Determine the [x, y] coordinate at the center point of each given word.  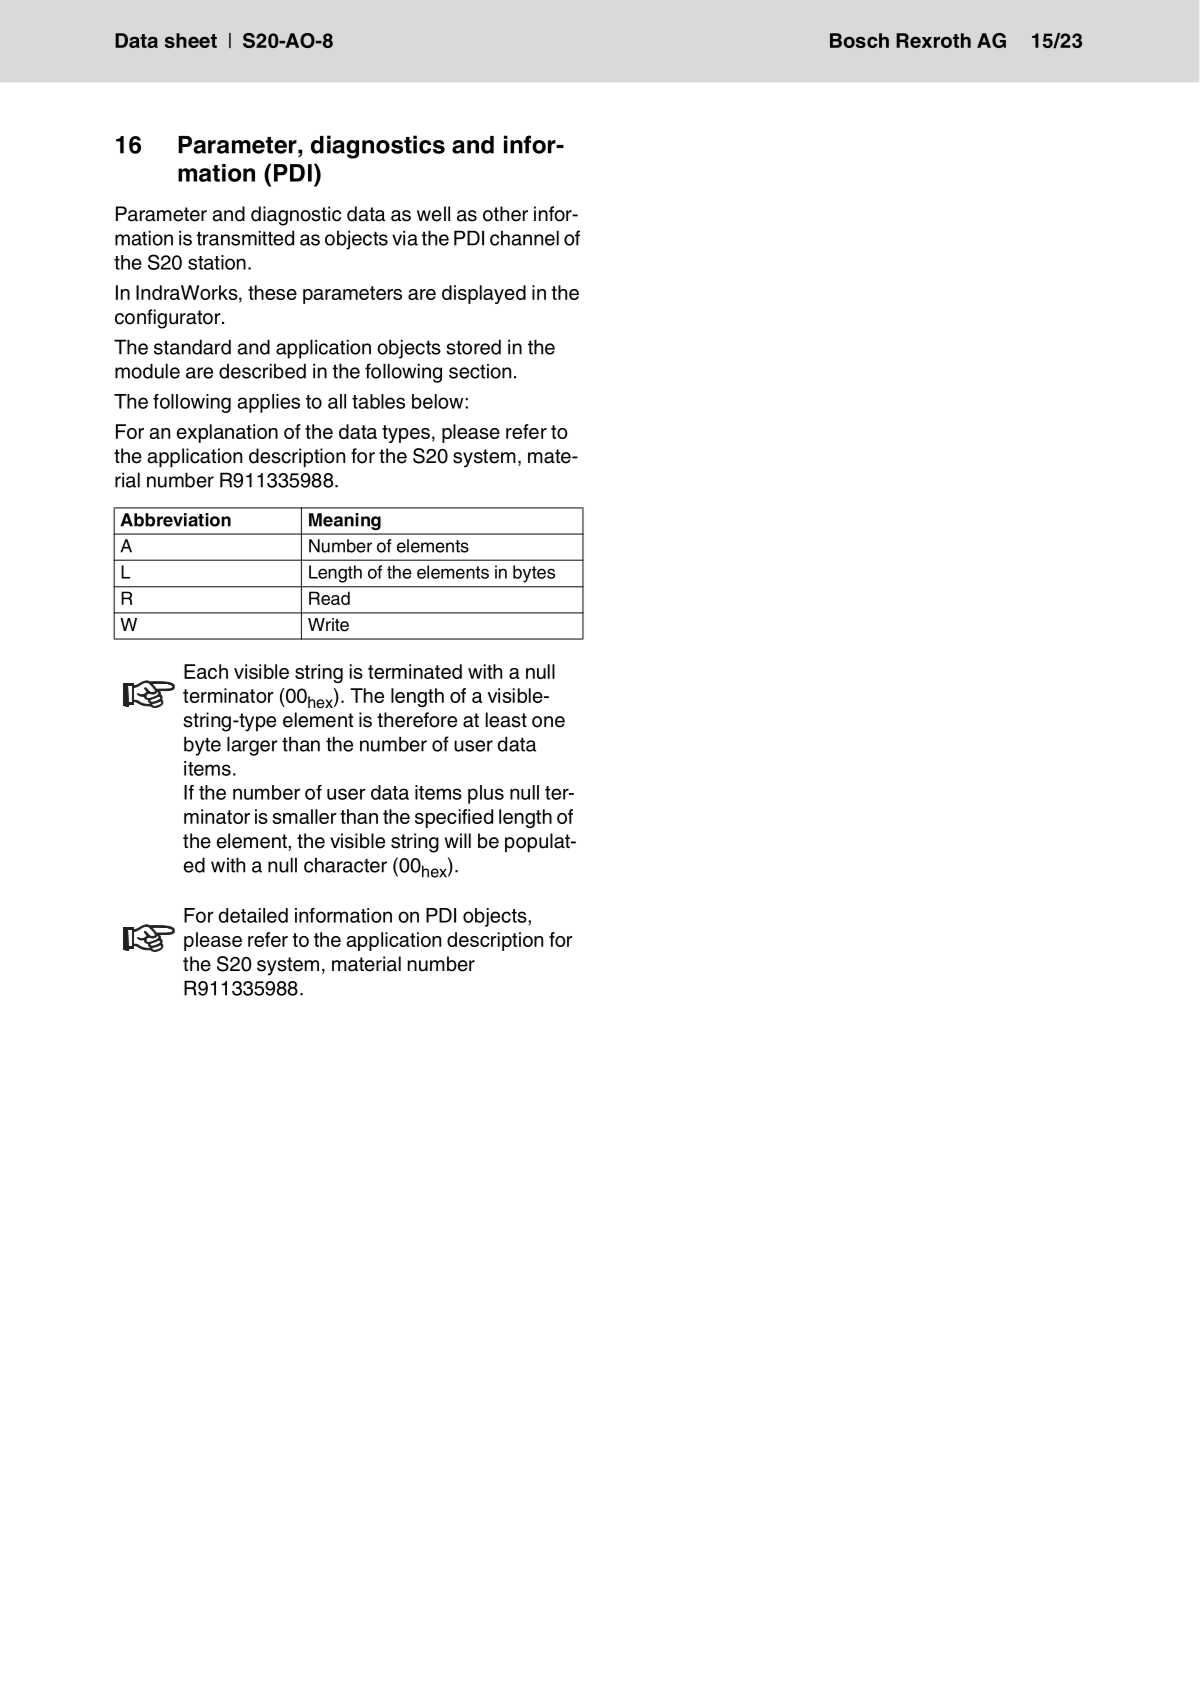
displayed [484, 294]
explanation [227, 433]
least [506, 720]
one [548, 722]
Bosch [859, 40]
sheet [191, 40]
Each [206, 671]
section [480, 371]
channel [524, 238]
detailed [253, 915]
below [439, 401]
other [505, 214]
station [217, 262]
